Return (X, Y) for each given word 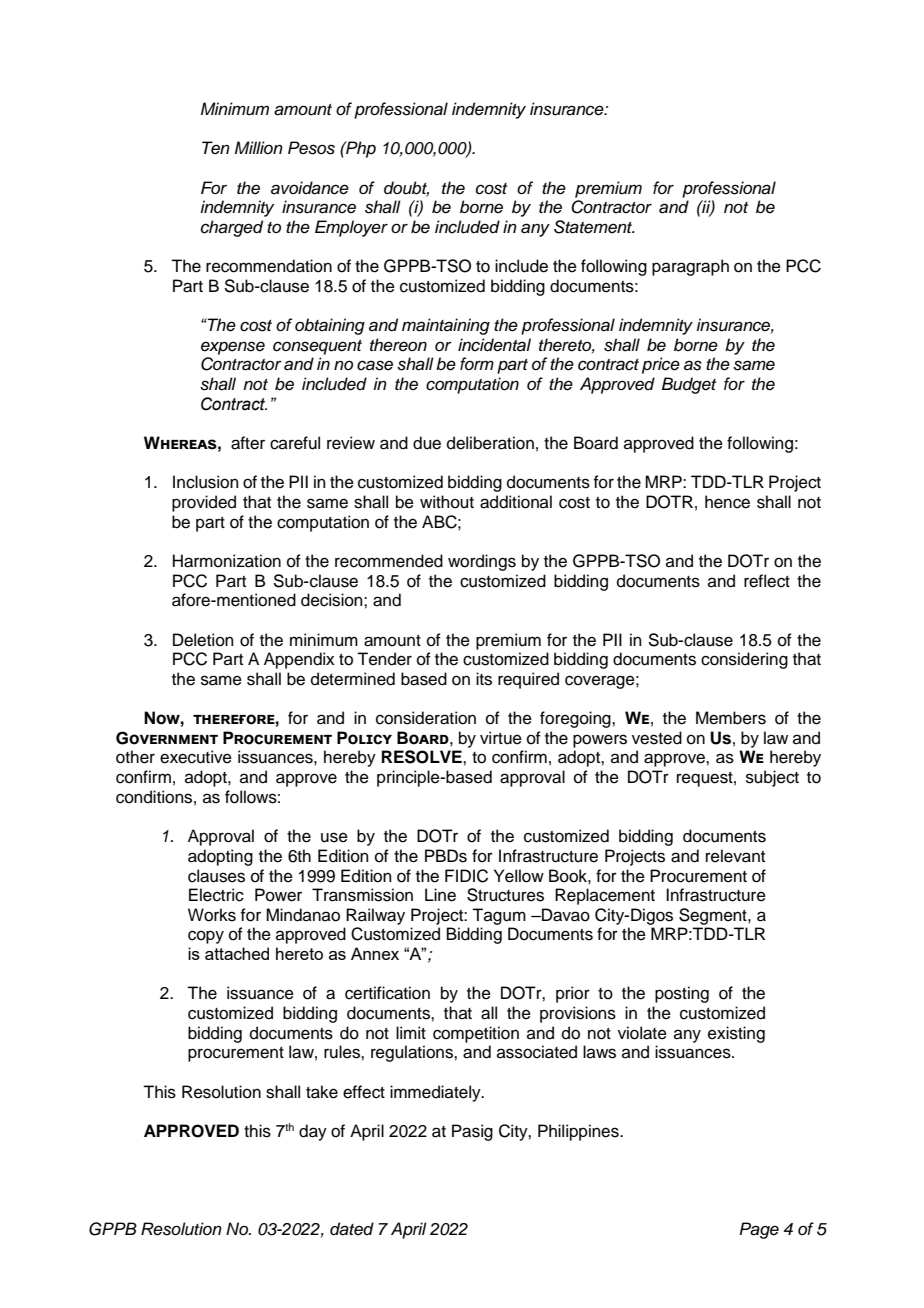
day (313, 1132)
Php (360, 149)
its (484, 679)
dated (352, 1229)
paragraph (690, 267)
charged (232, 228)
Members (731, 718)
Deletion (203, 640)
